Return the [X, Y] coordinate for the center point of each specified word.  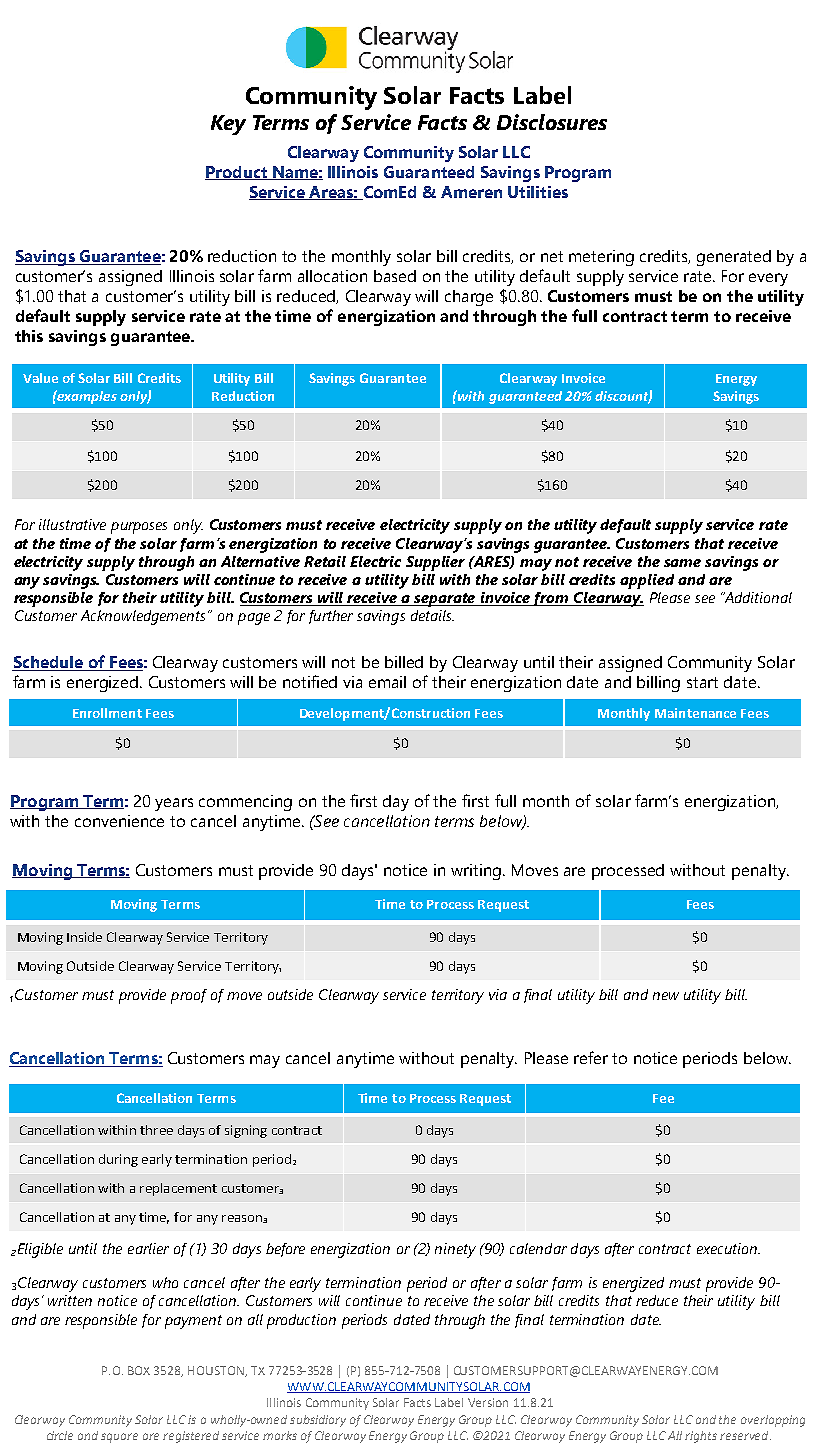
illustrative [72, 524]
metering [601, 258]
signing [246, 1131]
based [395, 276]
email [387, 682]
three [156, 1130]
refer [591, 1057]
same [682, 563]
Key [228, 125]
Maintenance [695, 713]
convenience [119, 821]
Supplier [435, 563]
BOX [139, 1370]
